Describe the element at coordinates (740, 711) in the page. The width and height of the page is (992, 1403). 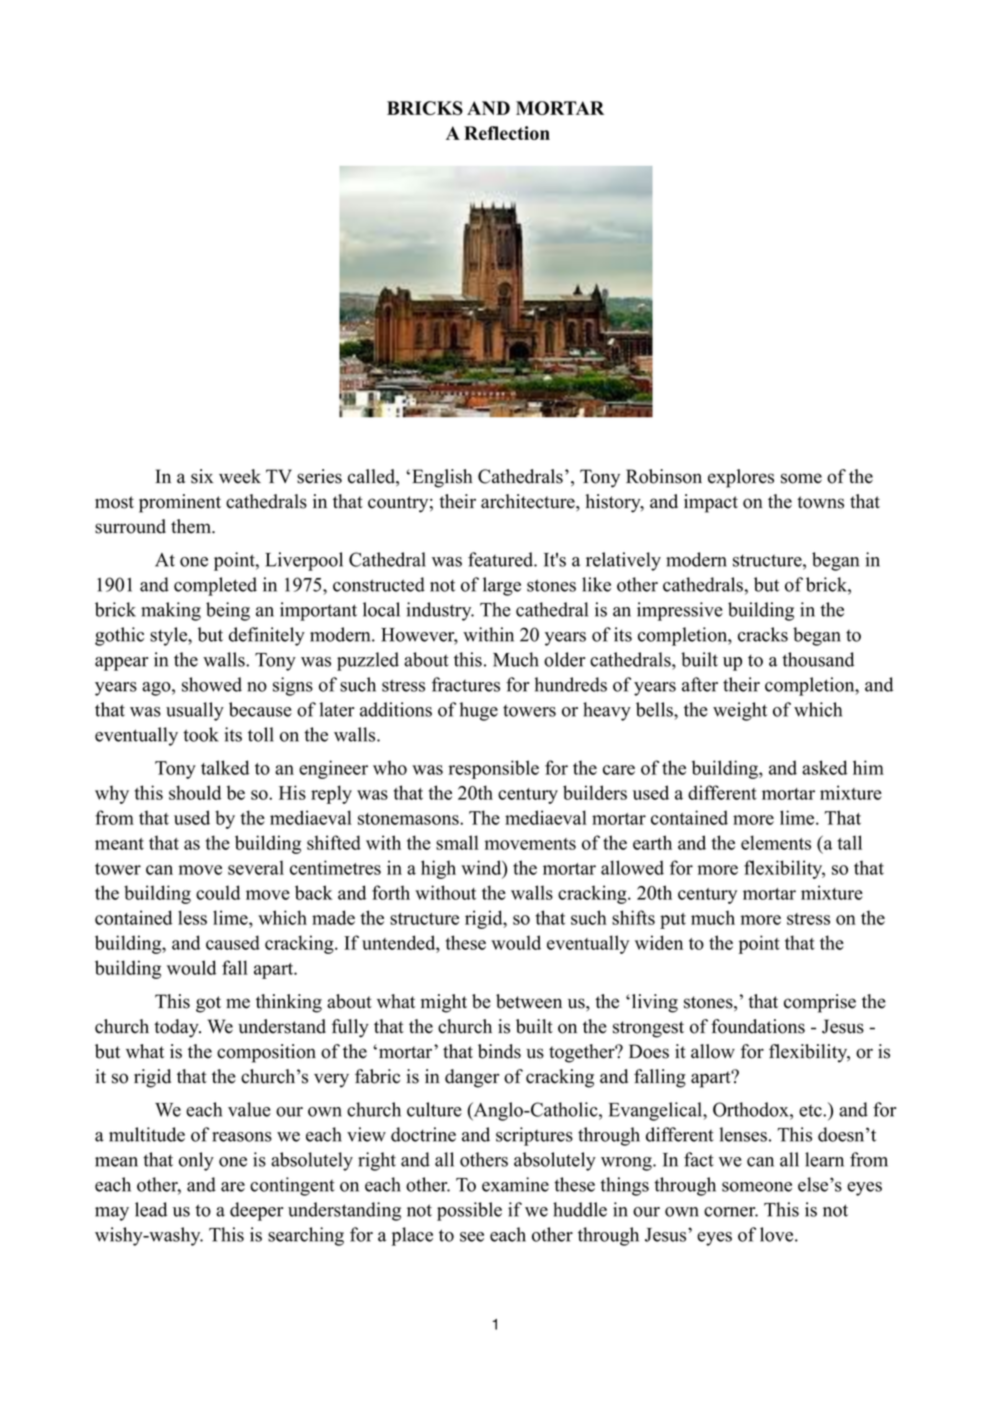
I see `weight` at that location.
